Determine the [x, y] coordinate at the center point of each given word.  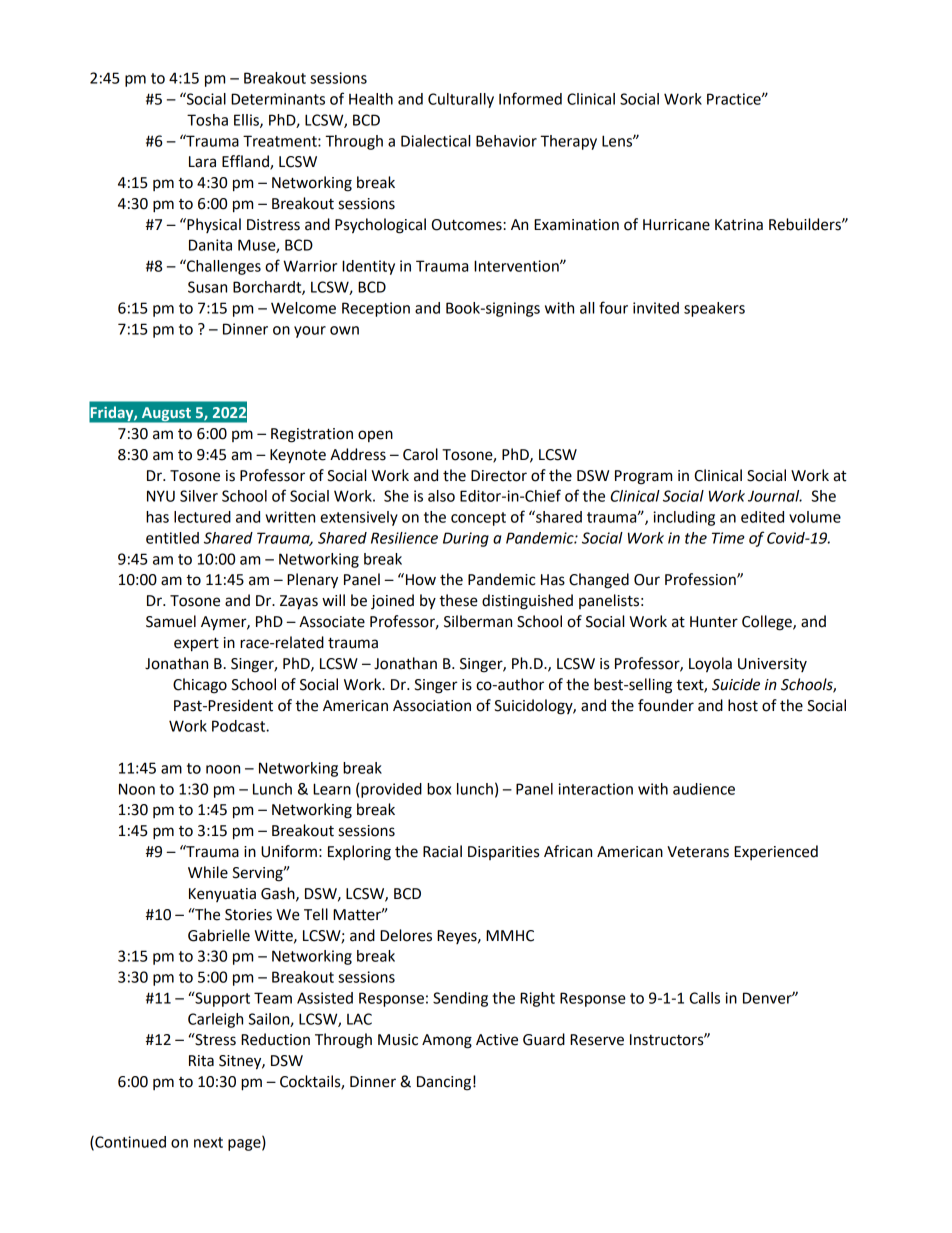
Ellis [247, 121]
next [208, 1142]
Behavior [506, 141]
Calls [704, 998]
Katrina [739, 225]
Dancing [444, 1083]
